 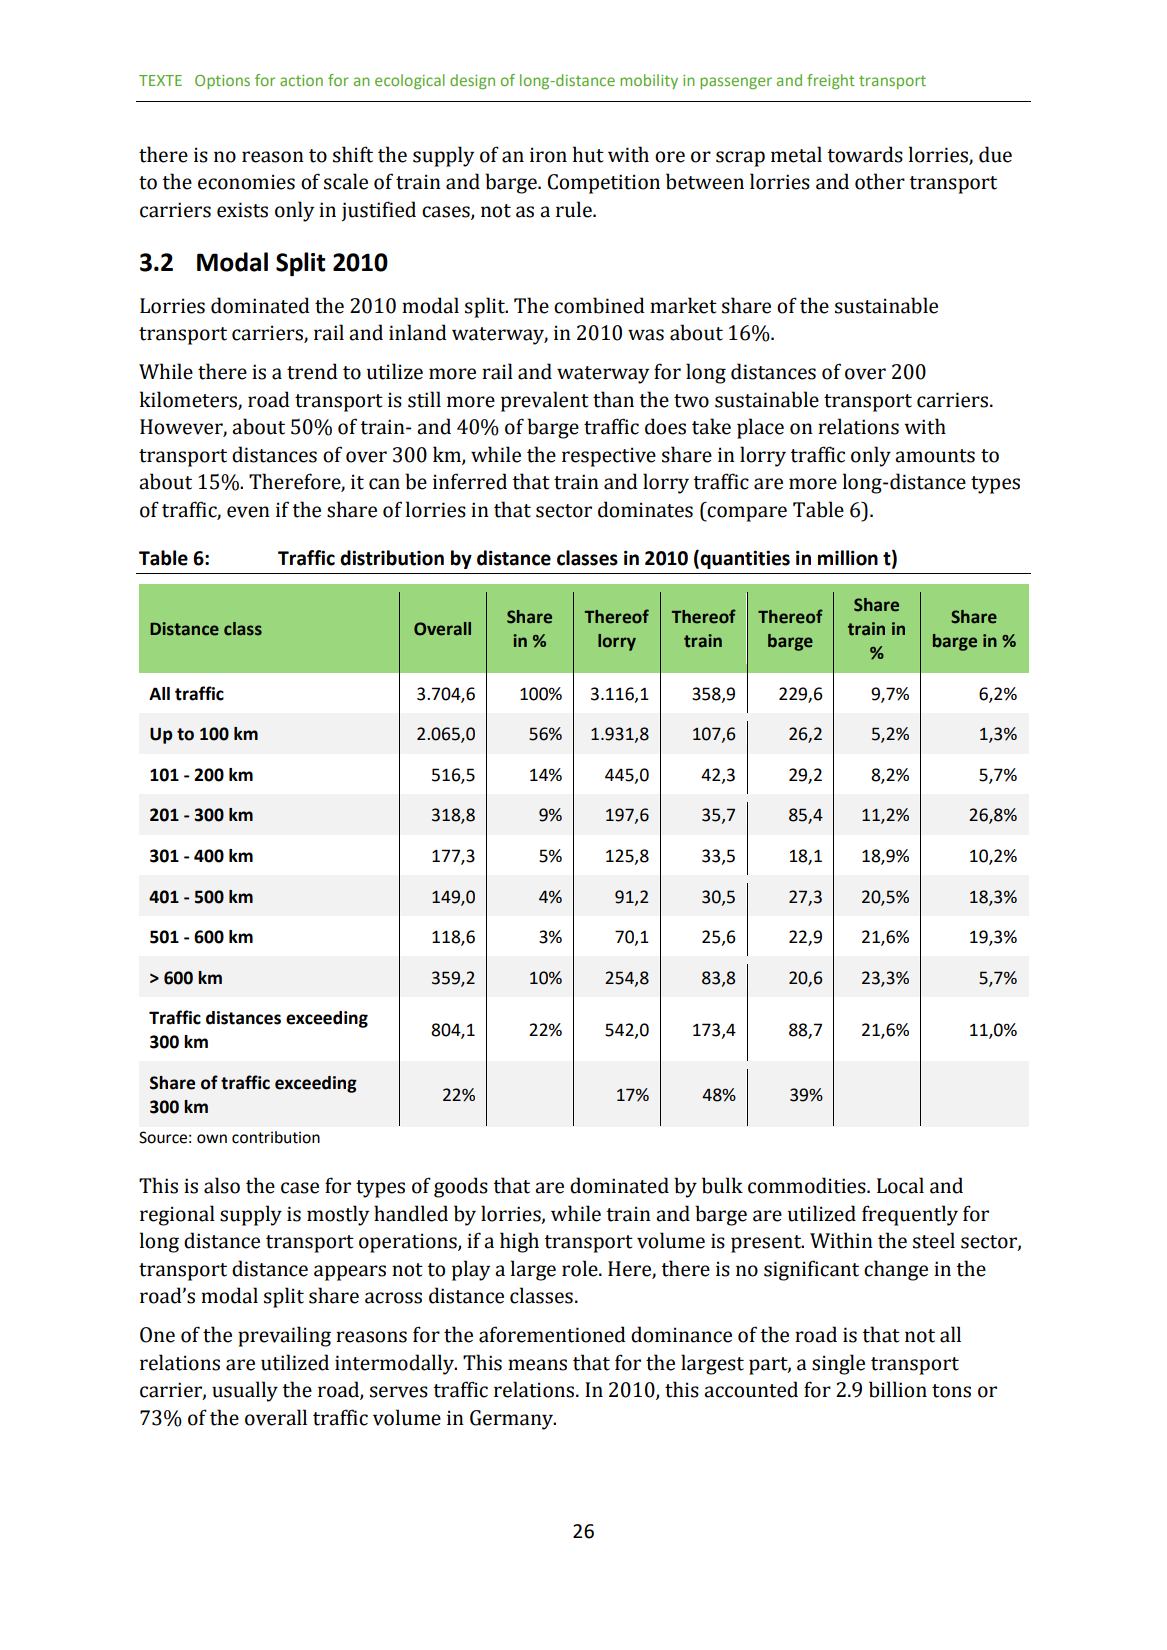 I want to click on contribution, so click(x=276, y=1137).
